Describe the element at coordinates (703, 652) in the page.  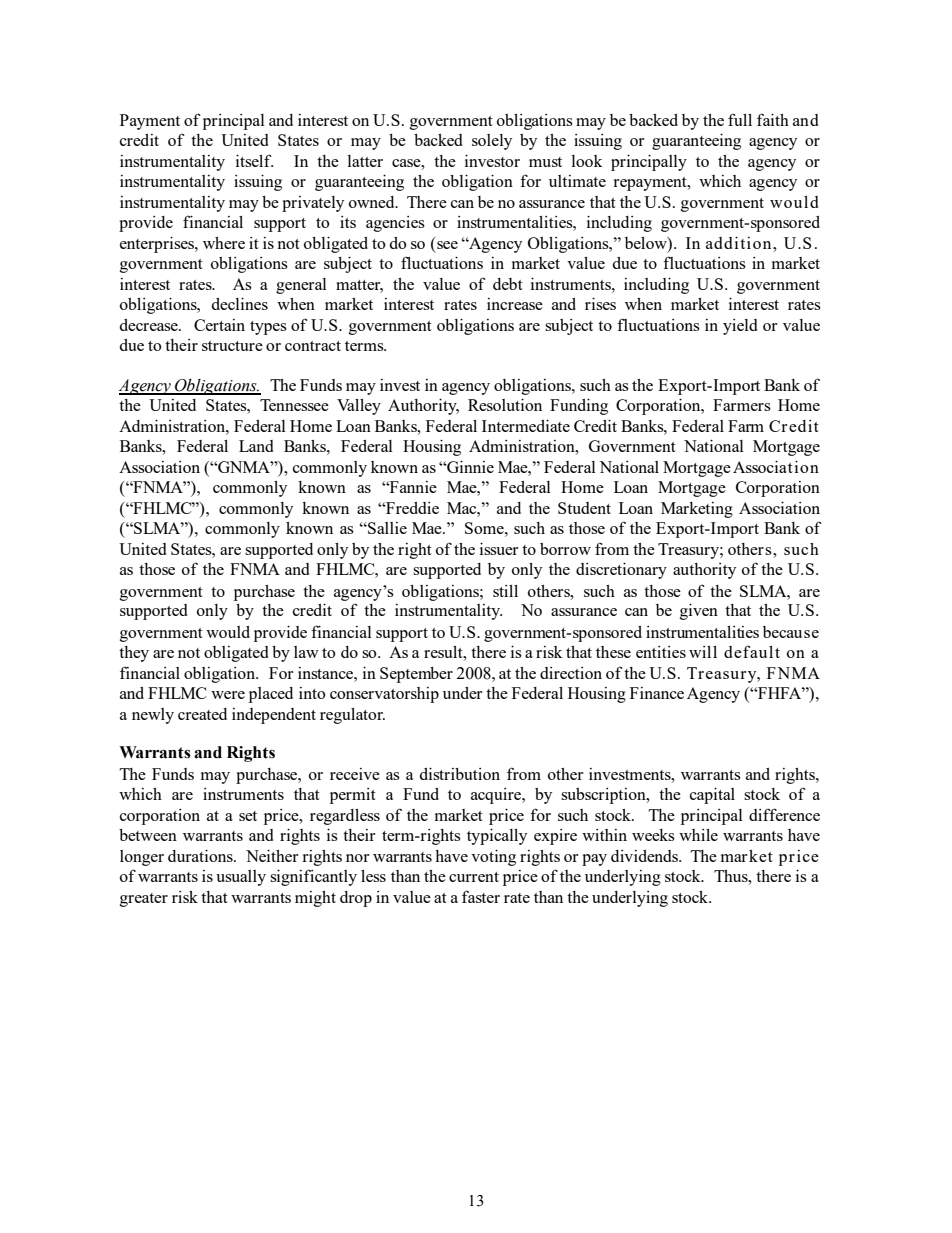
I see `will` at that location.
